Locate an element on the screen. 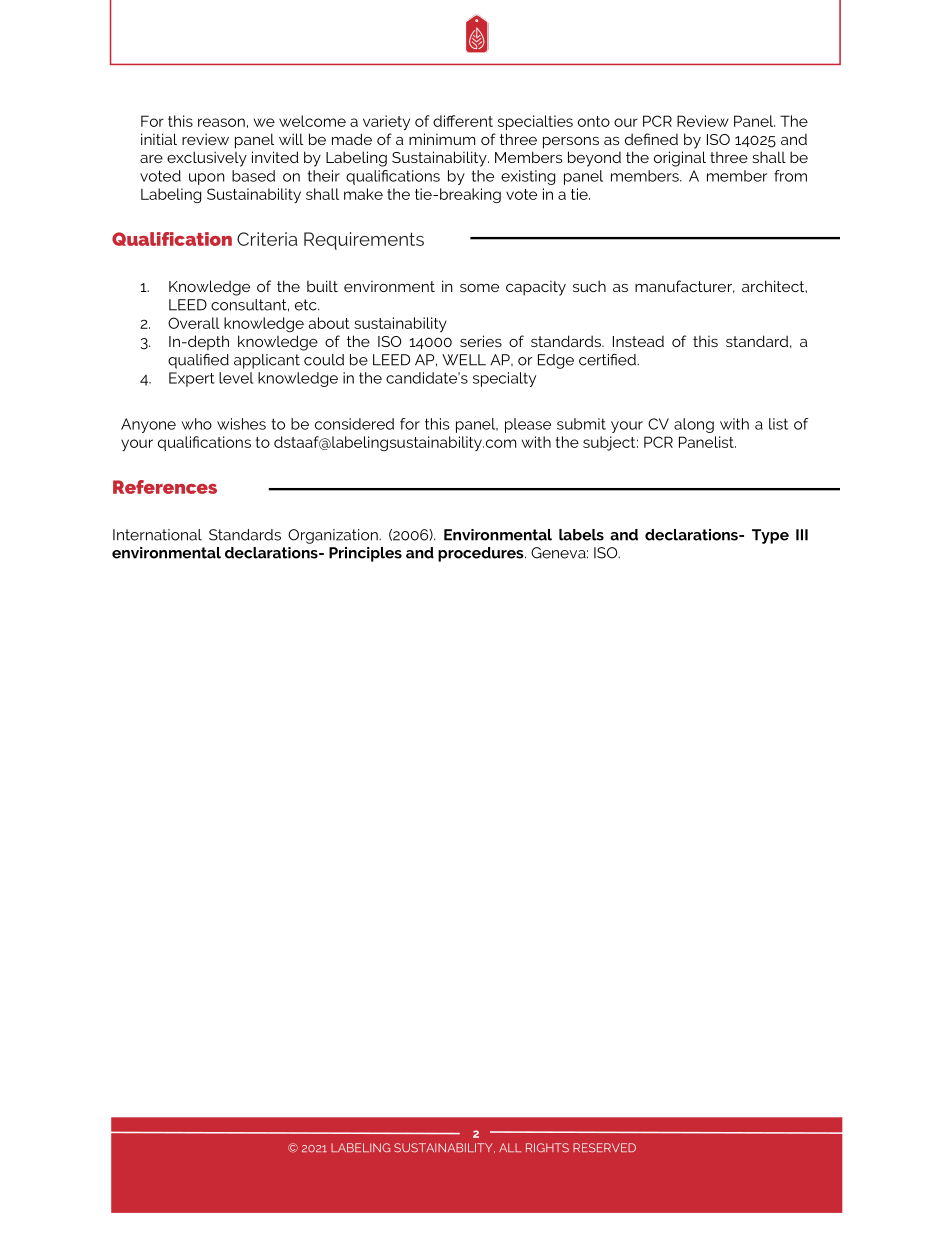 This screenshot has width=952, height=1233. labels is located at coordinates (581, 535).
